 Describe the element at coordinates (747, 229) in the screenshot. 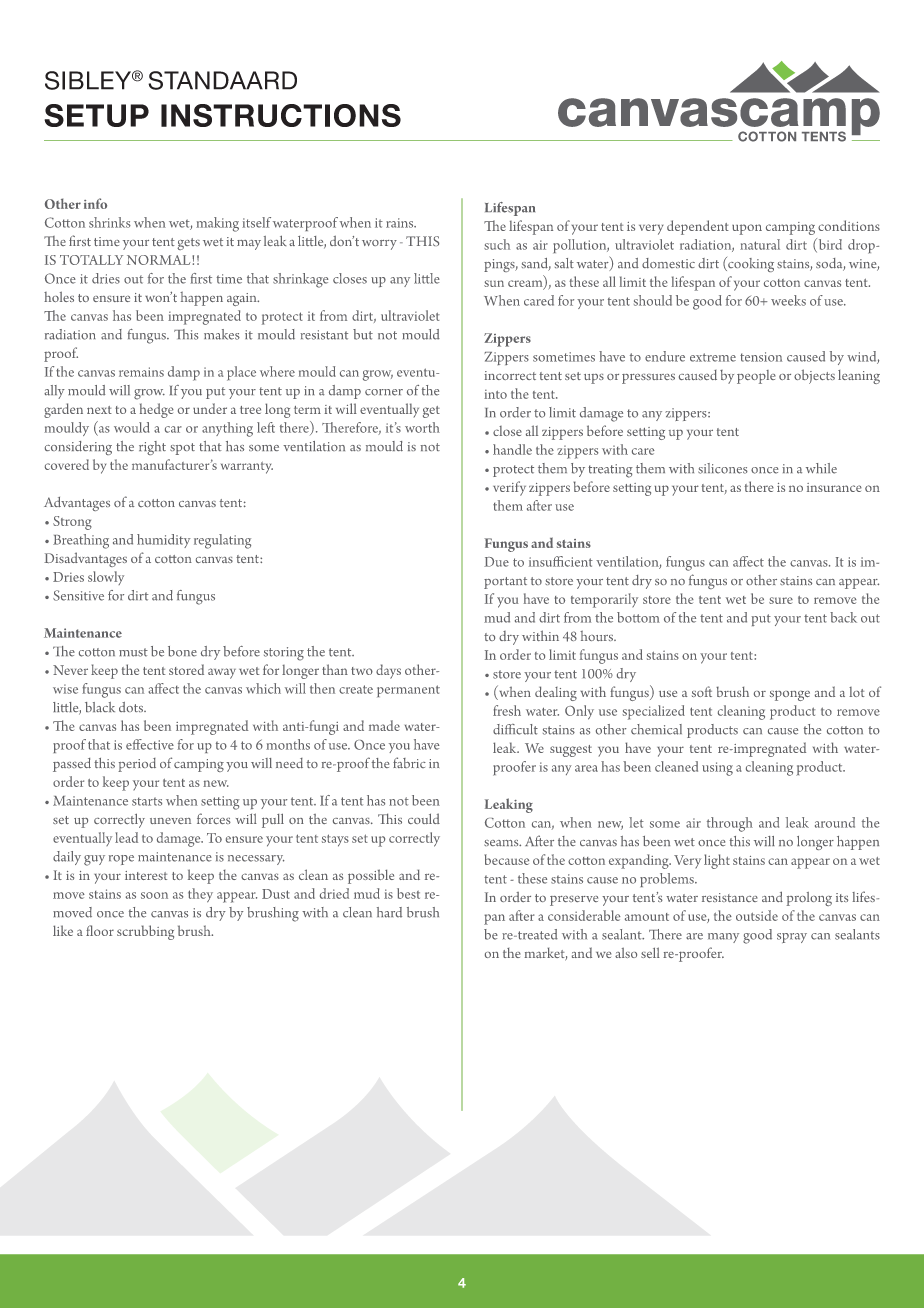

I see `upon` at that location.
